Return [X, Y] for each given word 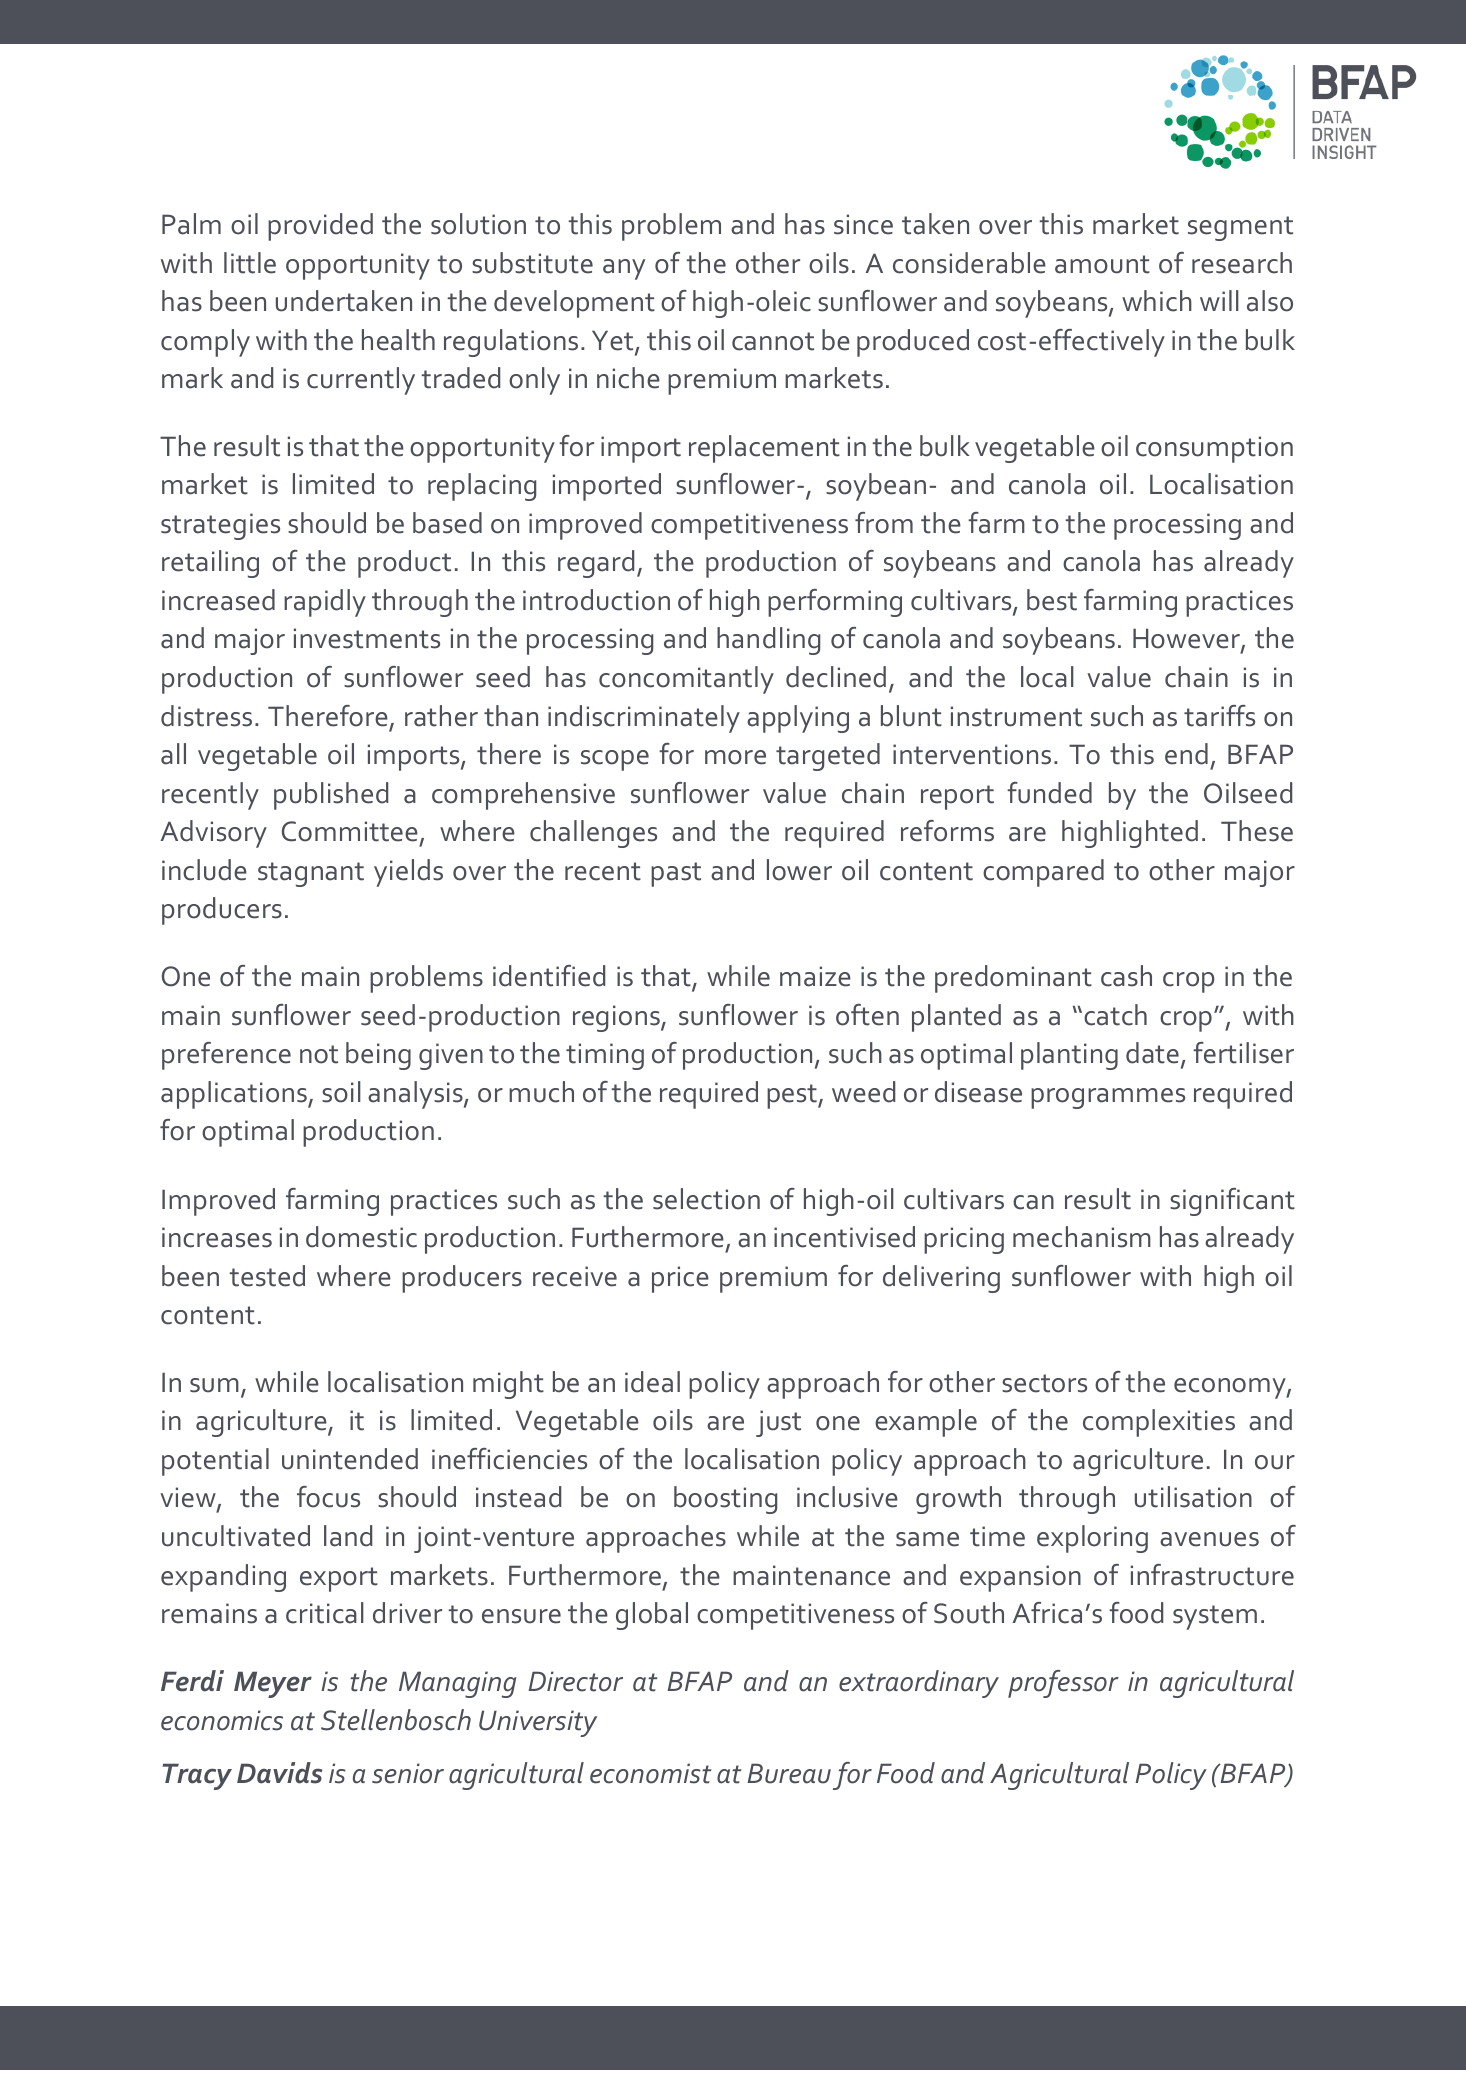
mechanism [1082, 1237]
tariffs [1219, 716]
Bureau [789, 1773]
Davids [279, 1773]
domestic [361, 1237]
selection [706, 1199]
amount [1102, 264]
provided [320, 227]
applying [798, 719]
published [331, 796]
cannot [773, 341]
